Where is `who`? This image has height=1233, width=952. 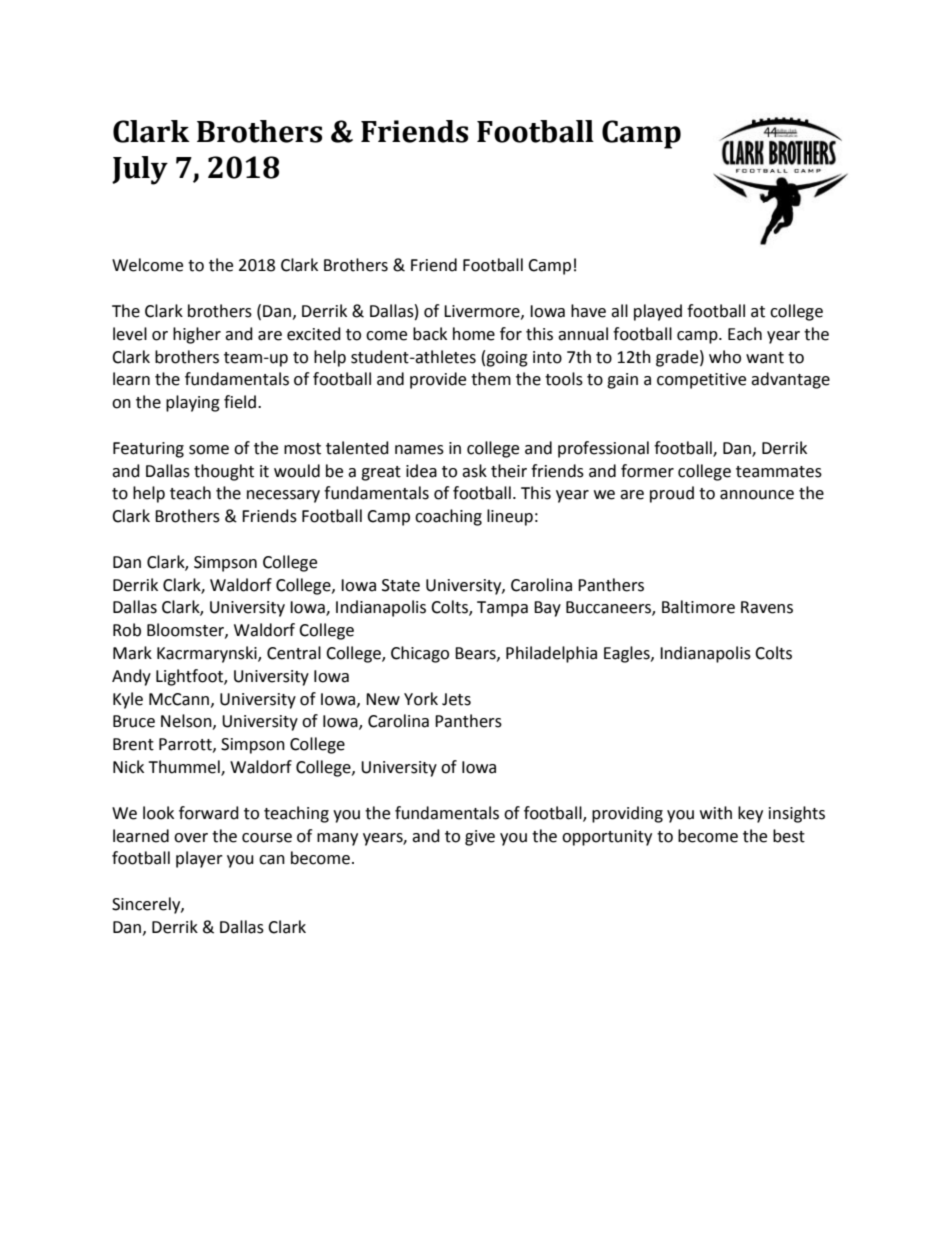
who is located at coordinates (725, 357).
